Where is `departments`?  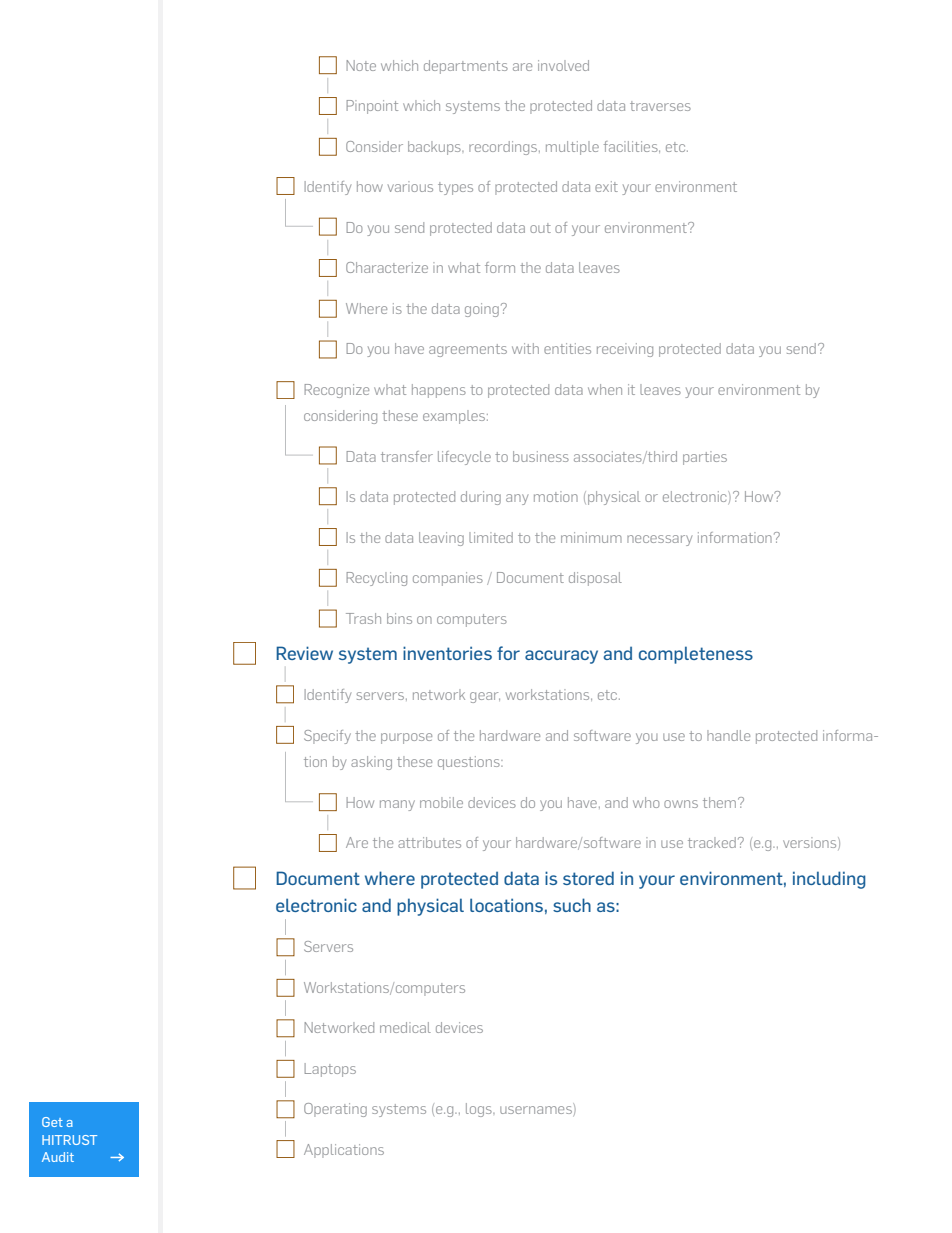
departments is located at coordinates (466, 67).
